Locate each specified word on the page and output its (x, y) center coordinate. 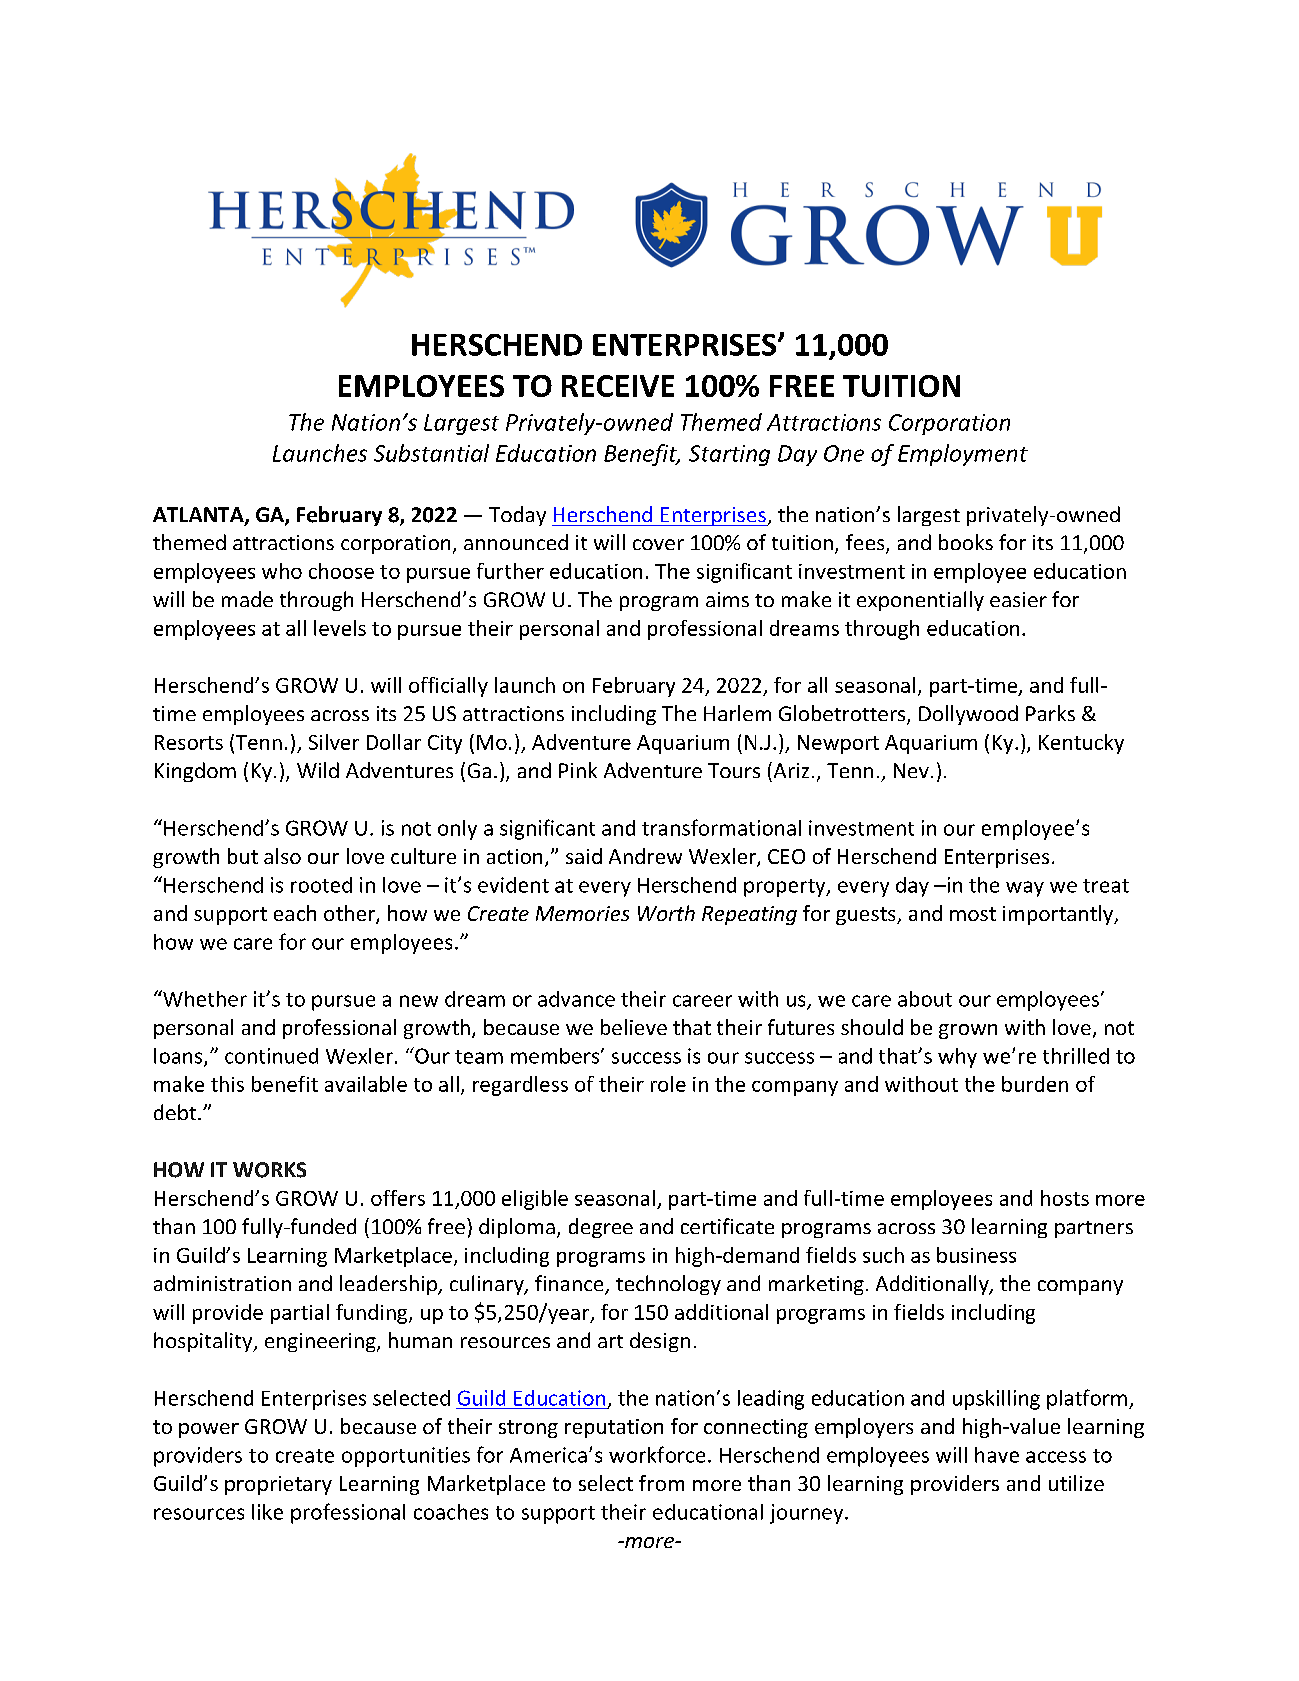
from (661, 1483)
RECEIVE (618, 386)
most (973, 914)
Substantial (431, 453)
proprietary (278, 1485)
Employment (963, 455)
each (295, 913)
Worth (666, 913)
